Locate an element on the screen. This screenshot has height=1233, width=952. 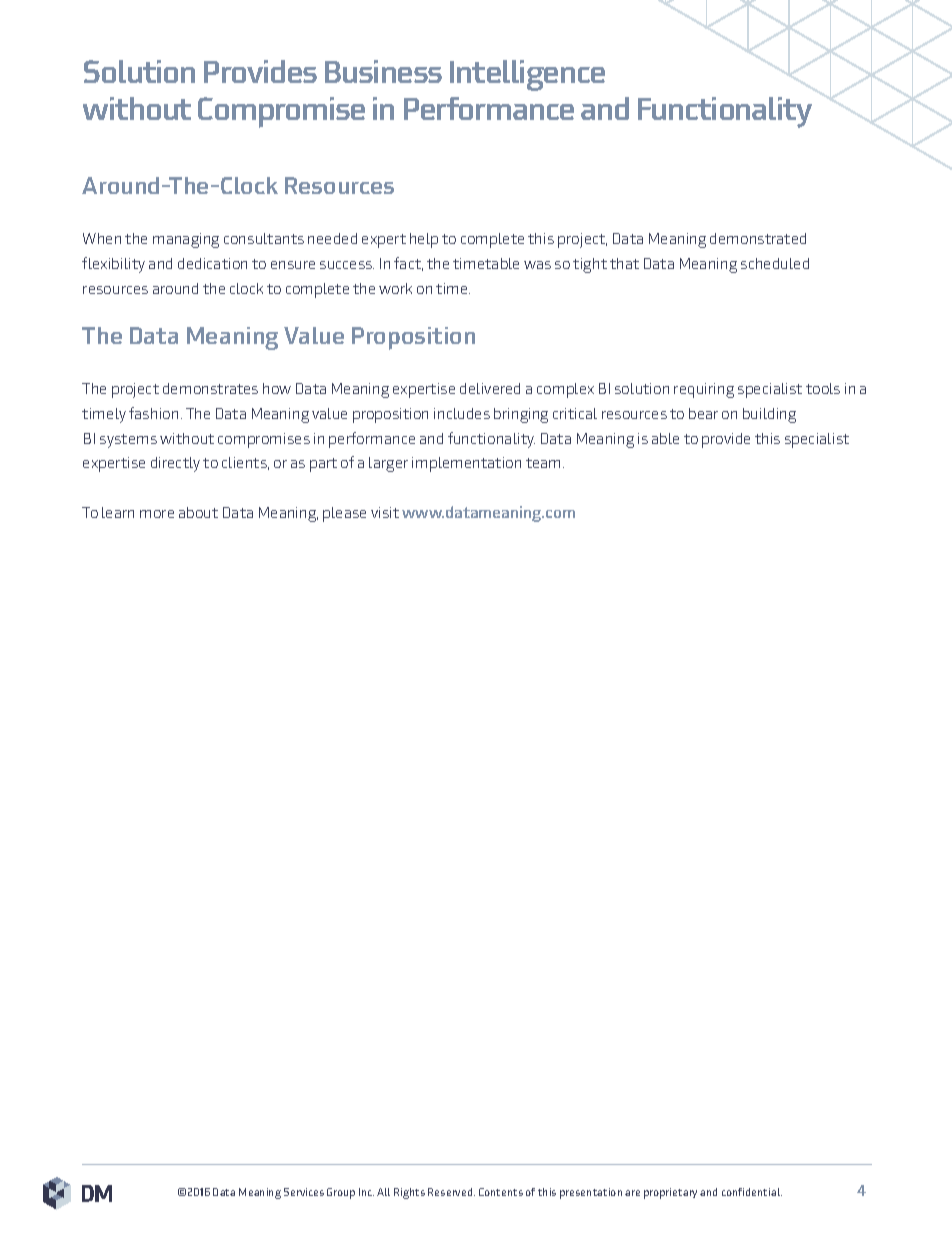
Services is located at coordinates (304, 1192).
